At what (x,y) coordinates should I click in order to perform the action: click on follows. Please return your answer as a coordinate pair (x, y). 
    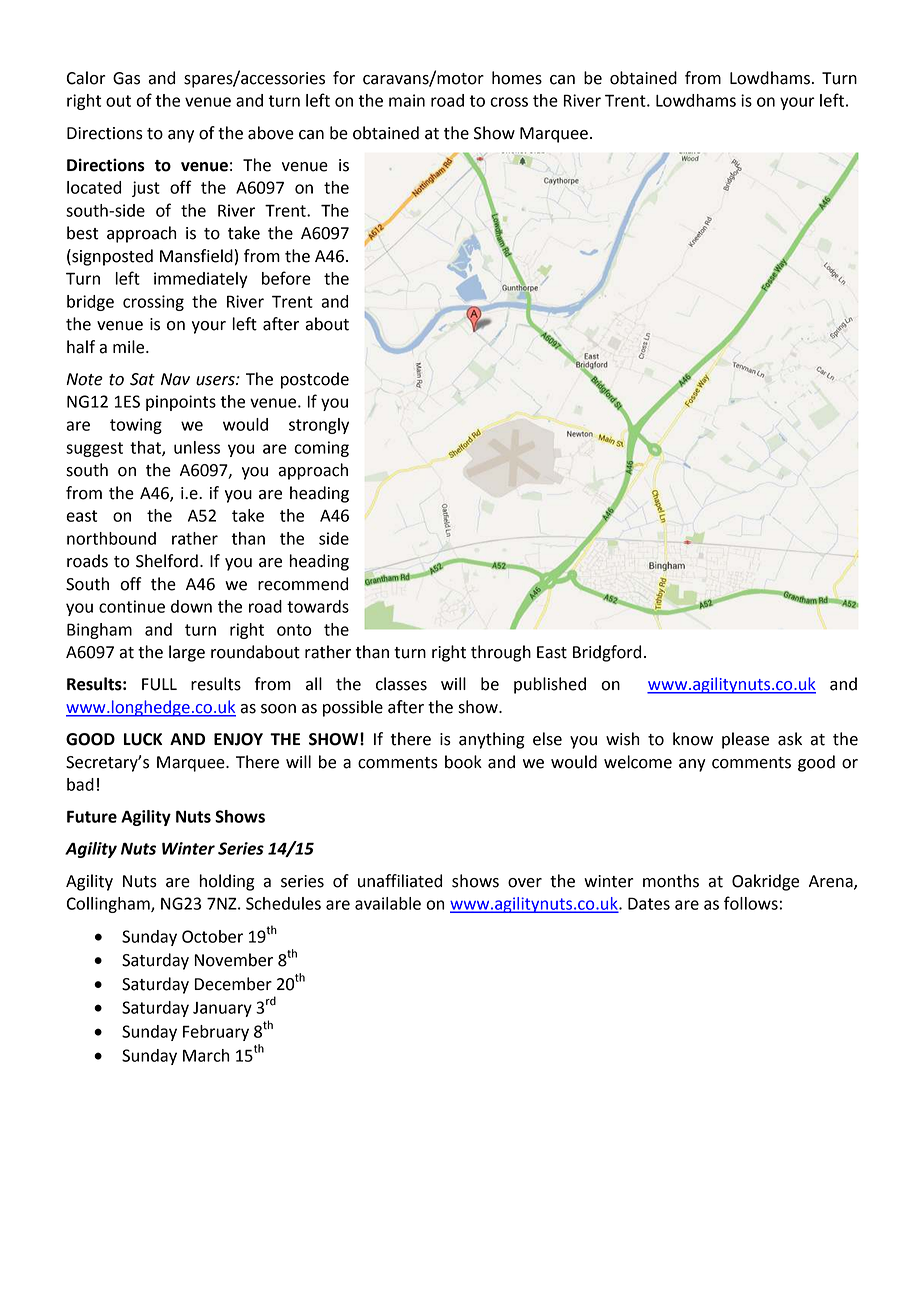
    Looking at the image, I should click on (751, 903).
